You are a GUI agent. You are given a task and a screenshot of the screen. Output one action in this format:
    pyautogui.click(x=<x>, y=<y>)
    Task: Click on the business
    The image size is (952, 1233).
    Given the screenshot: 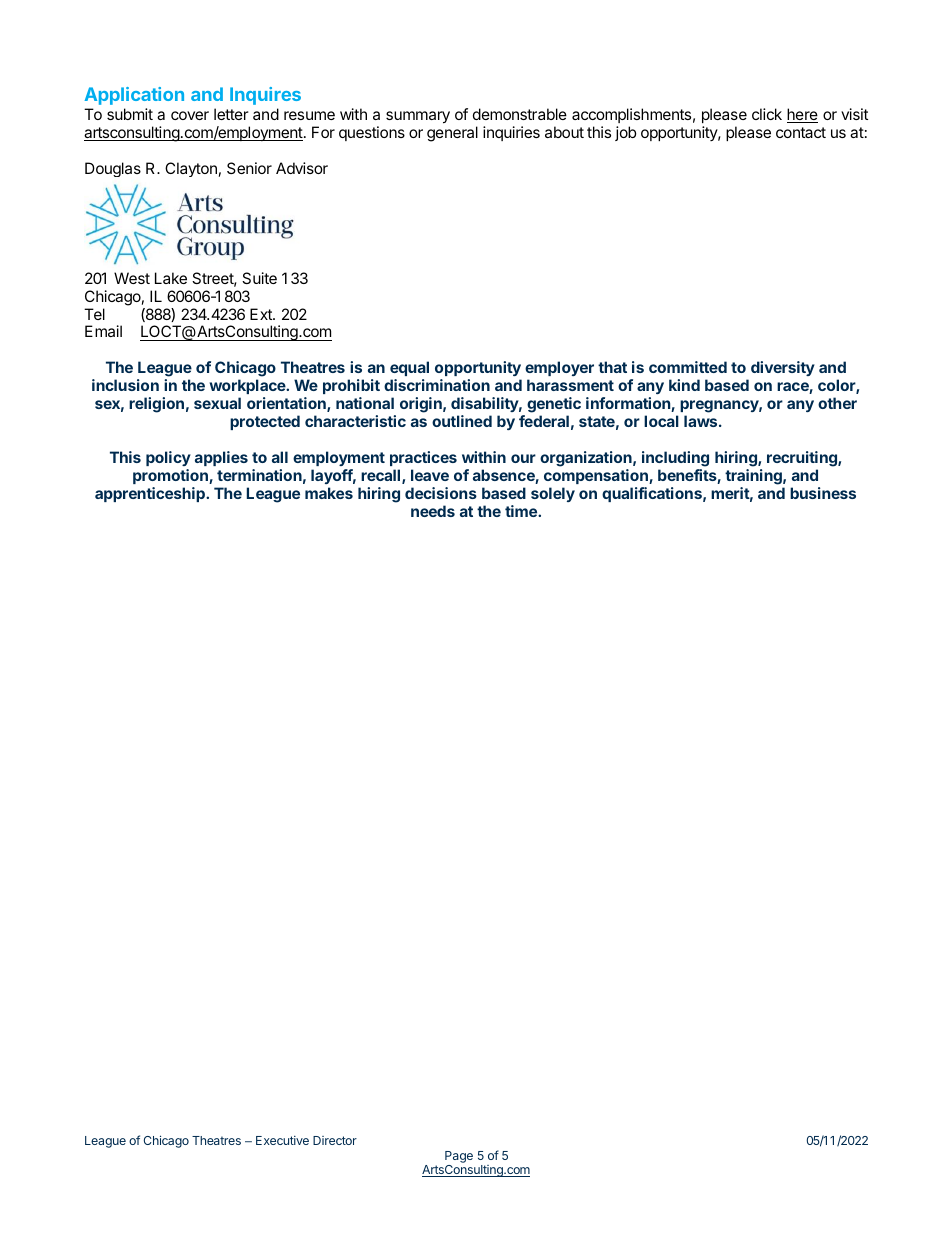 What is the action you would take?
    pyautogui.click(x=823, y=493)
